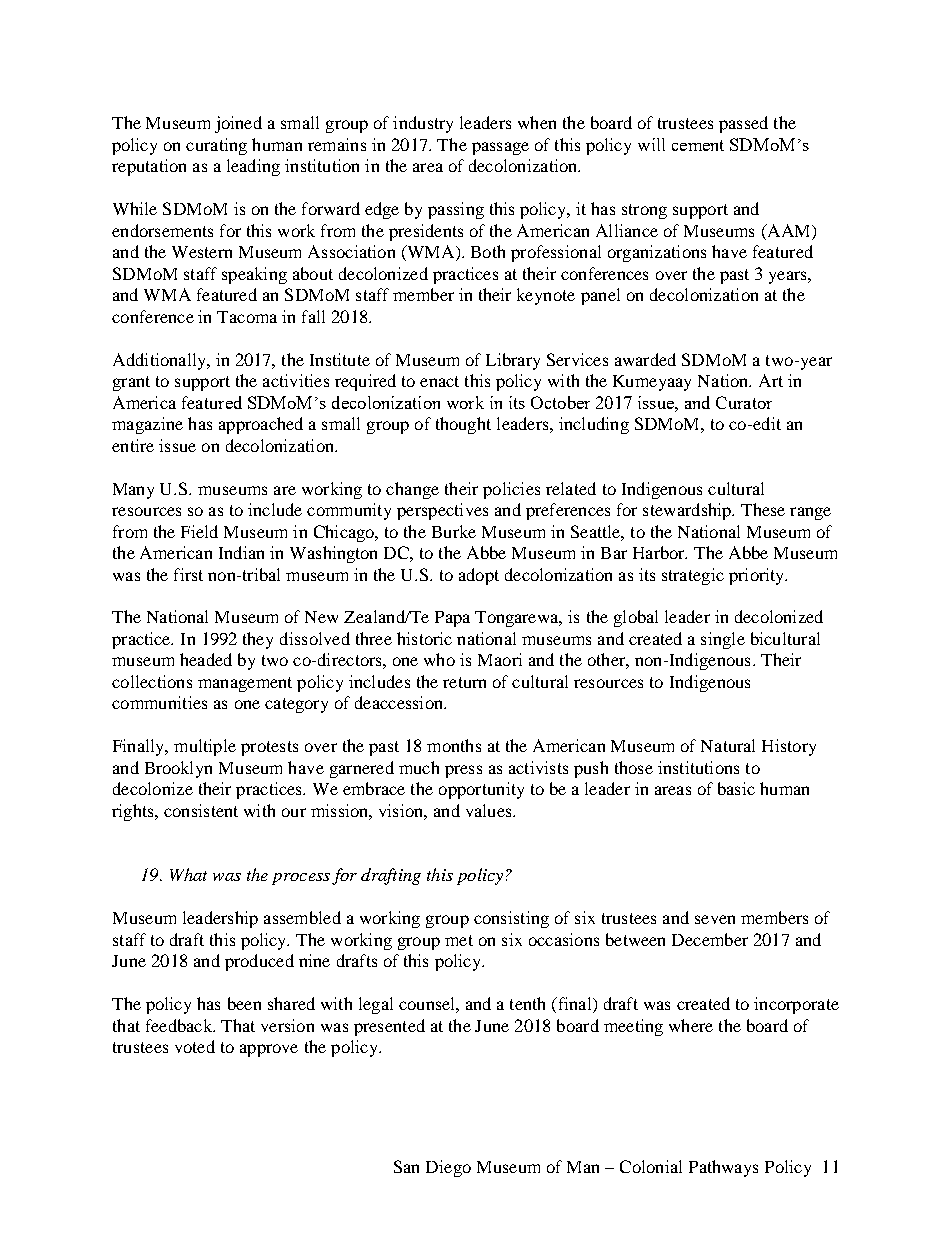 The image size is (952, 1233). Describe the element at coordinates (763, 509) in the screenshot. I see `These` at that location.
